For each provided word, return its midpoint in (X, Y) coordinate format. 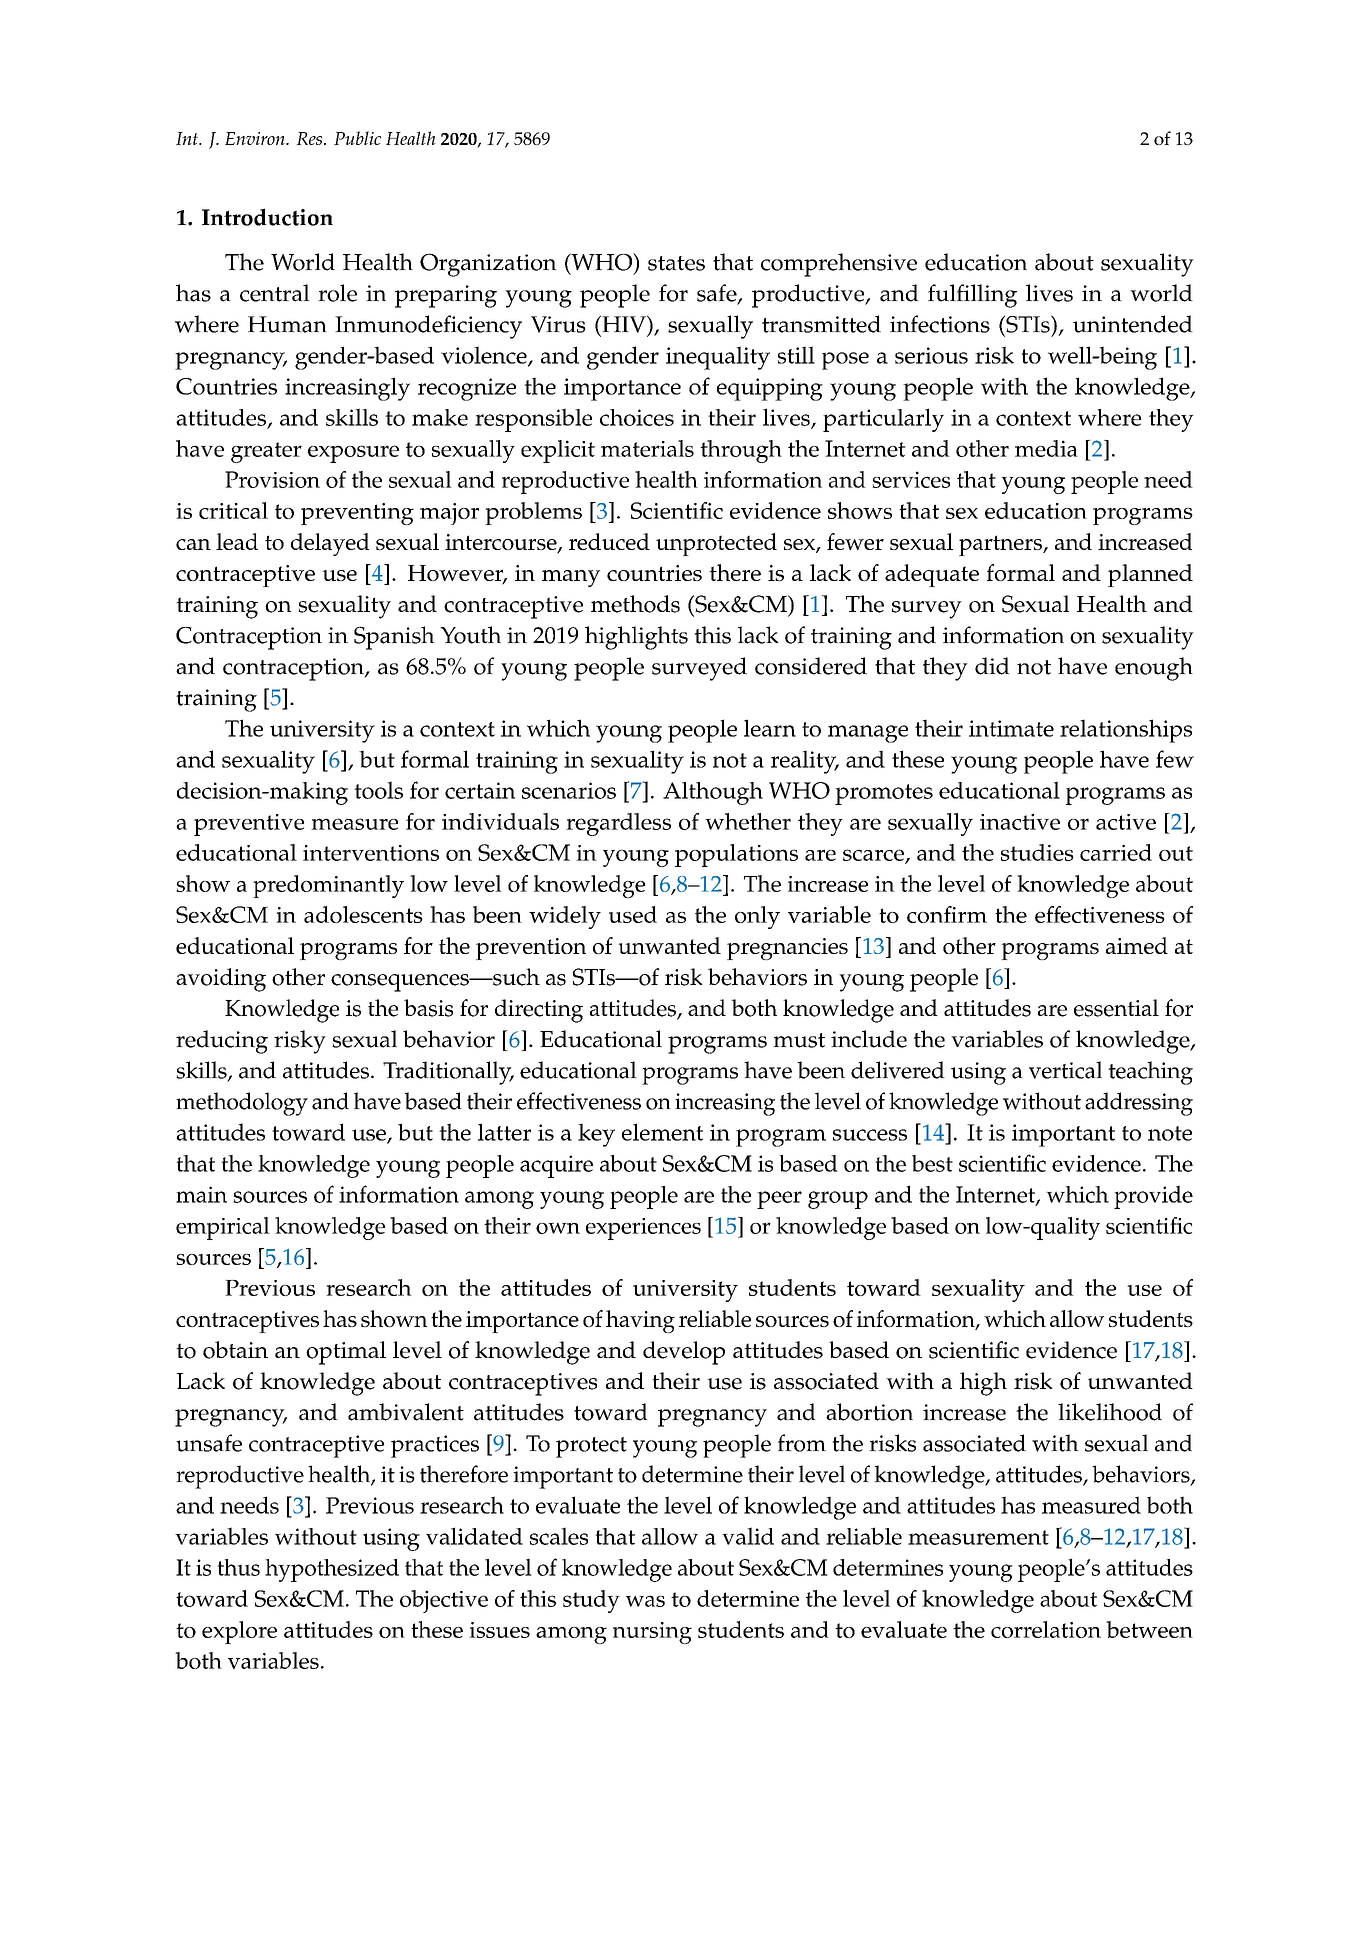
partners (1001, 545)
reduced (609, 541)
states (676, 263)
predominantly (328, 886)
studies (1037, 852)
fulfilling (972, 296)
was (645, 1601)
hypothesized (332, 1570)
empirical (223, 1228)
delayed (330, 544)
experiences (643, 1229)
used (633, 914)
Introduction (267, 217)
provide (1153, 1197)
